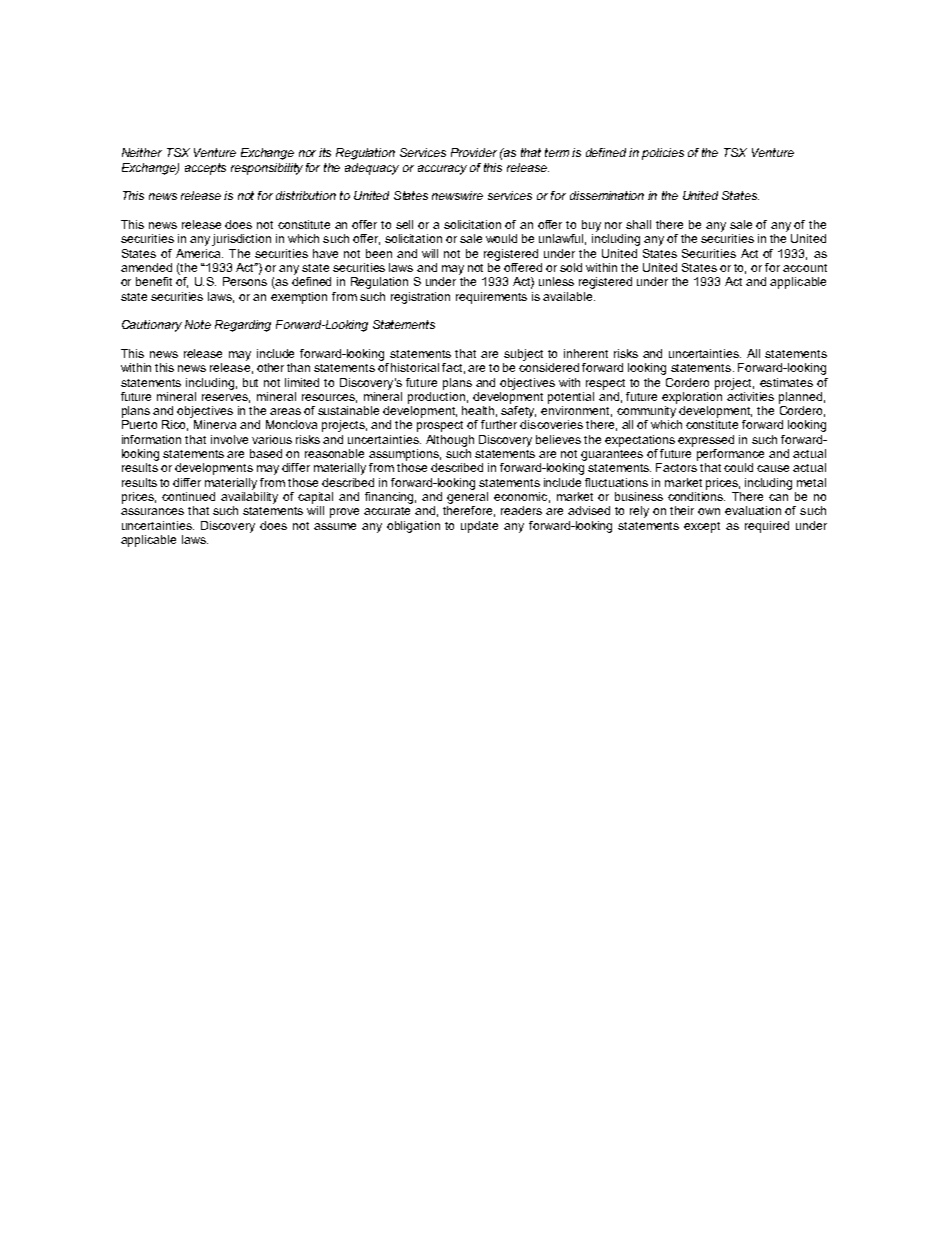 The height and width of the screenshot is (1233, 952). What do you see at coordinates (491, 298) in the screenshot?
I see `requirements` at bounding box center [491, 298].
